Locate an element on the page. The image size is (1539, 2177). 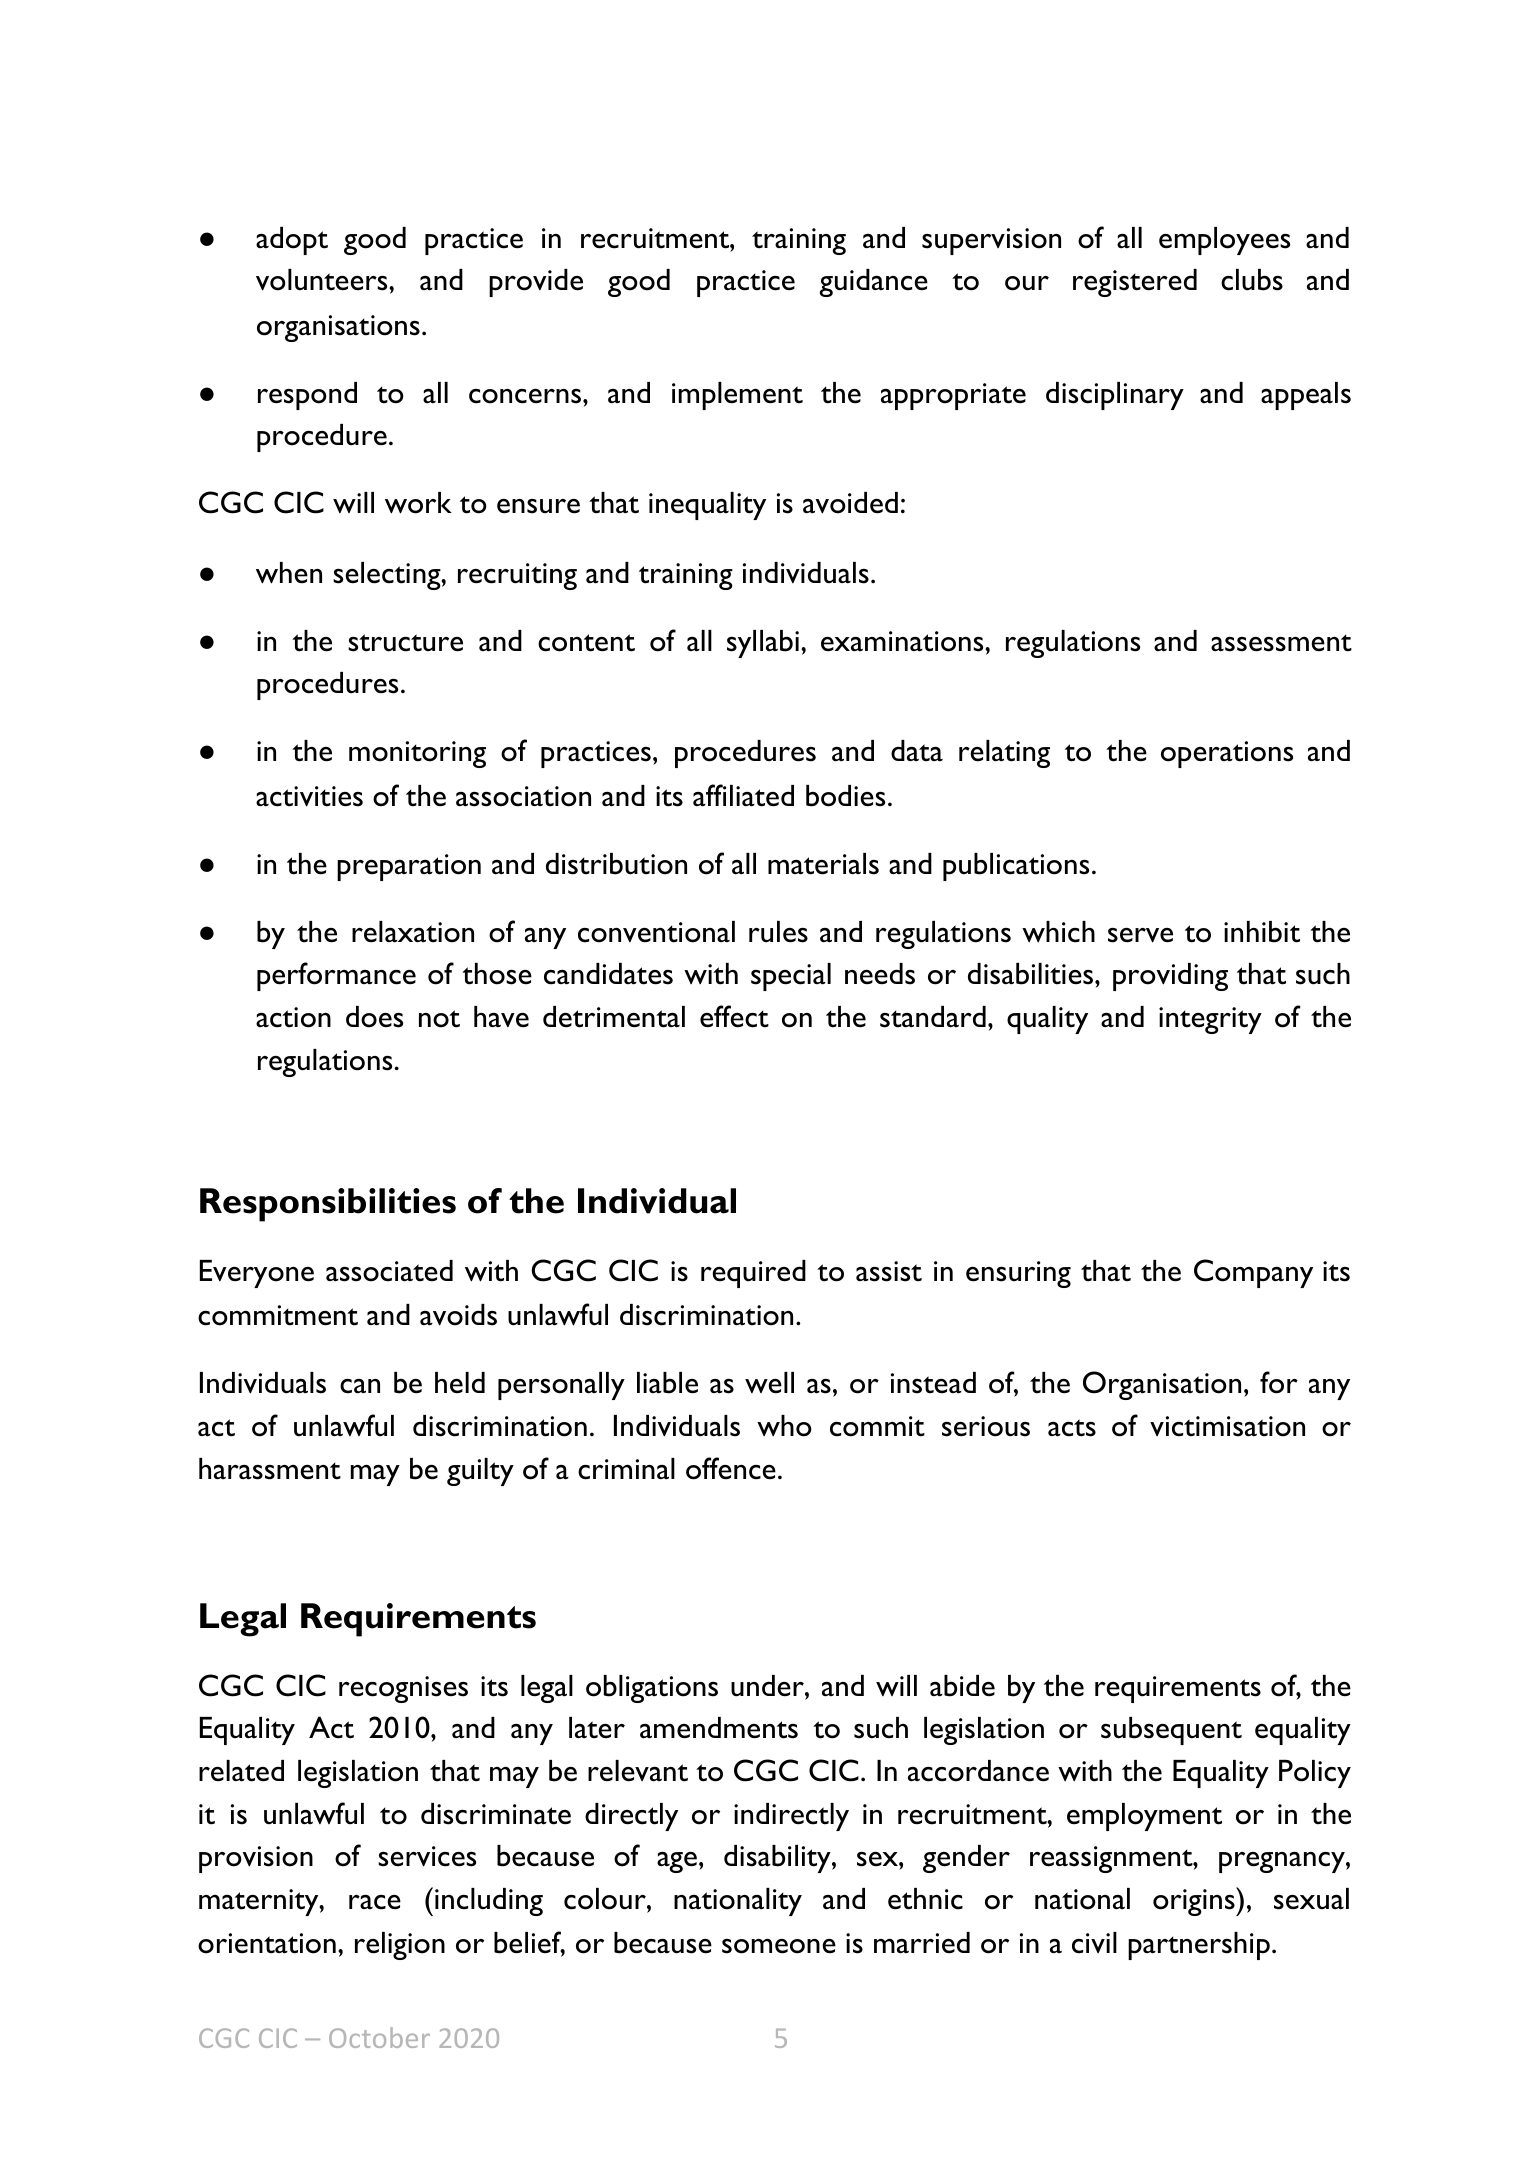
offence is located at coordinates (731, 1468).
